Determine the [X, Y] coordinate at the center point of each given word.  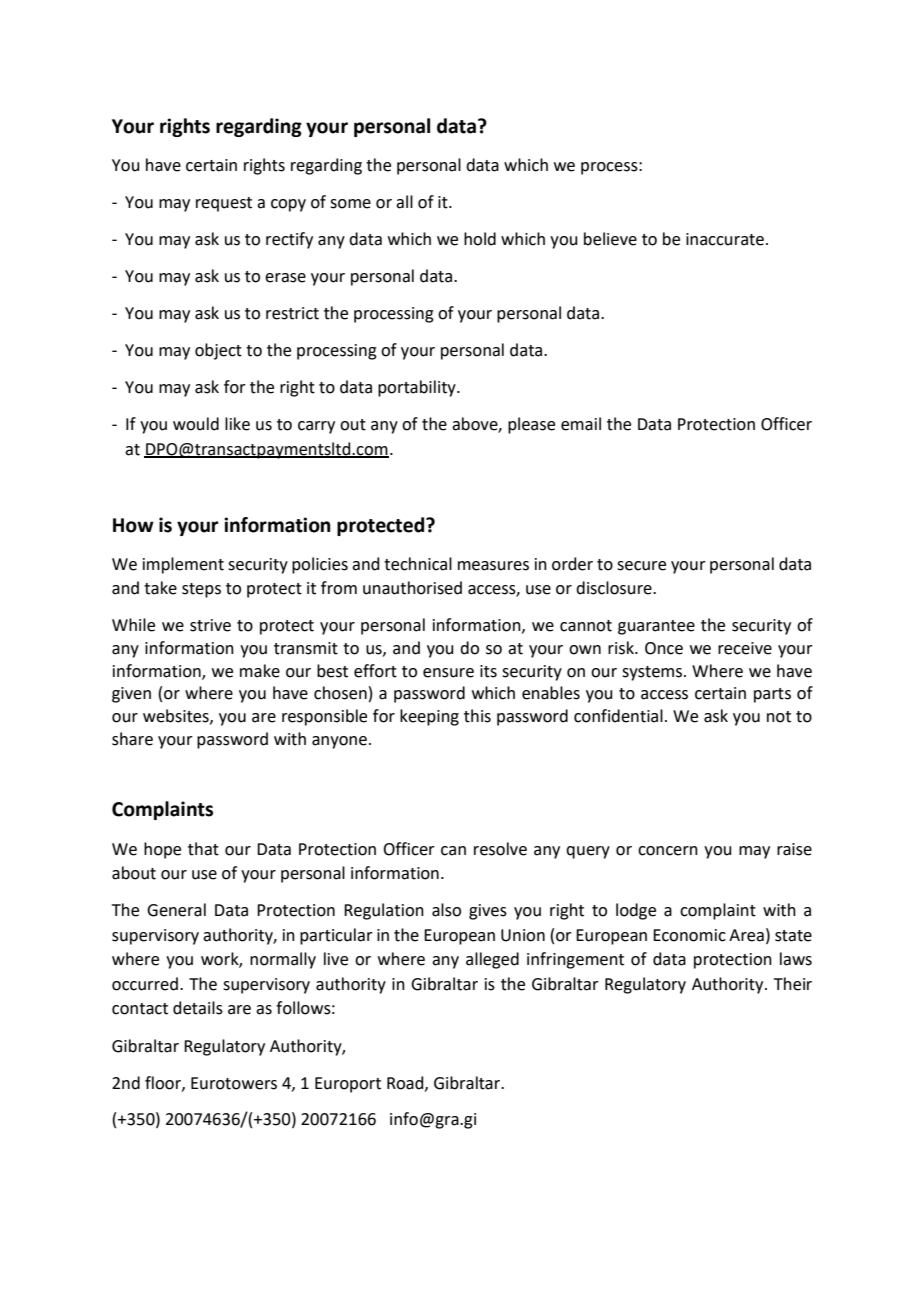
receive [745, 648]
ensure [448, 673]
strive [210, 625]
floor [164, 1083]
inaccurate [725, 239]
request [224, 204]
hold [480, 239]
